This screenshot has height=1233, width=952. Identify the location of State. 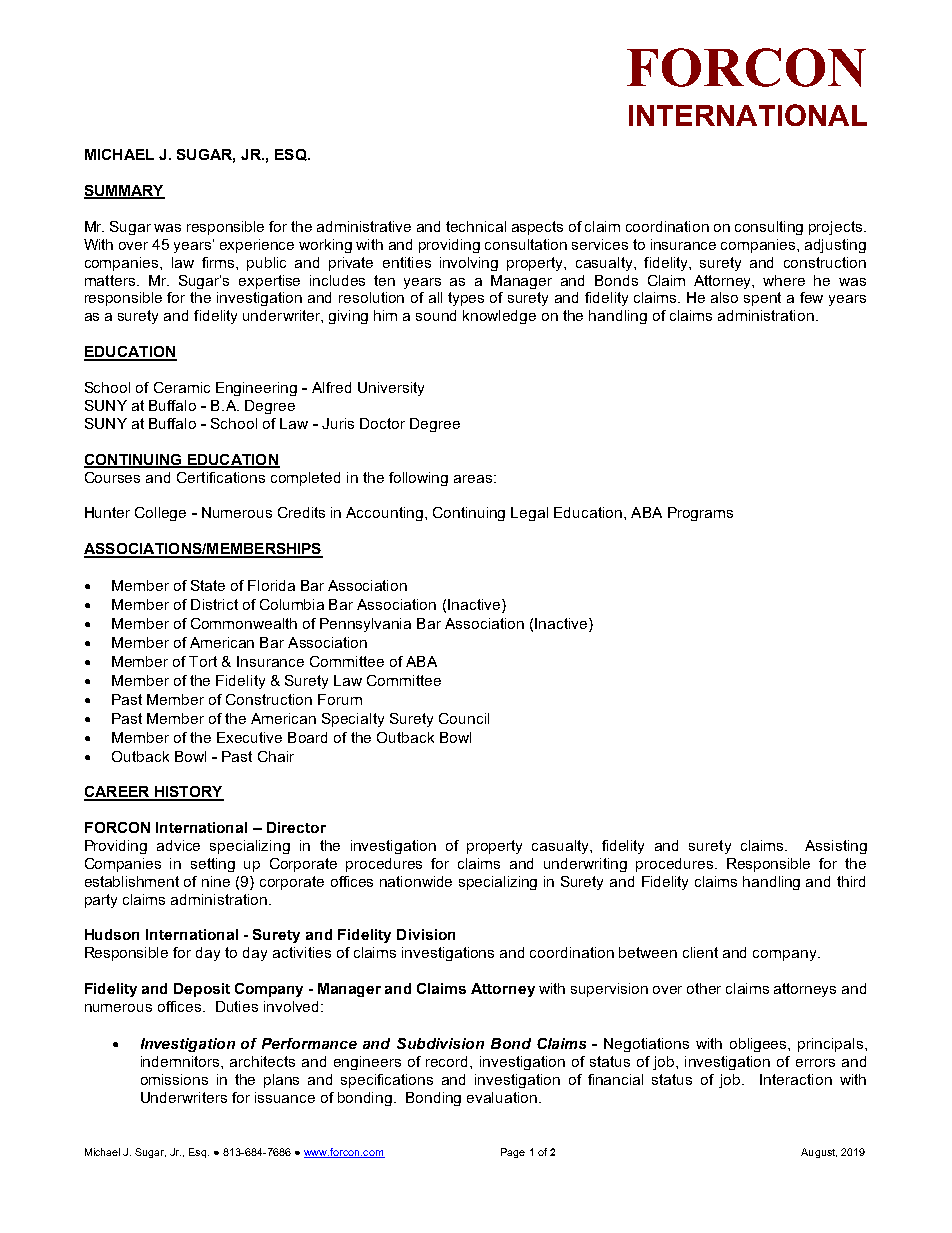
(208, 585).
